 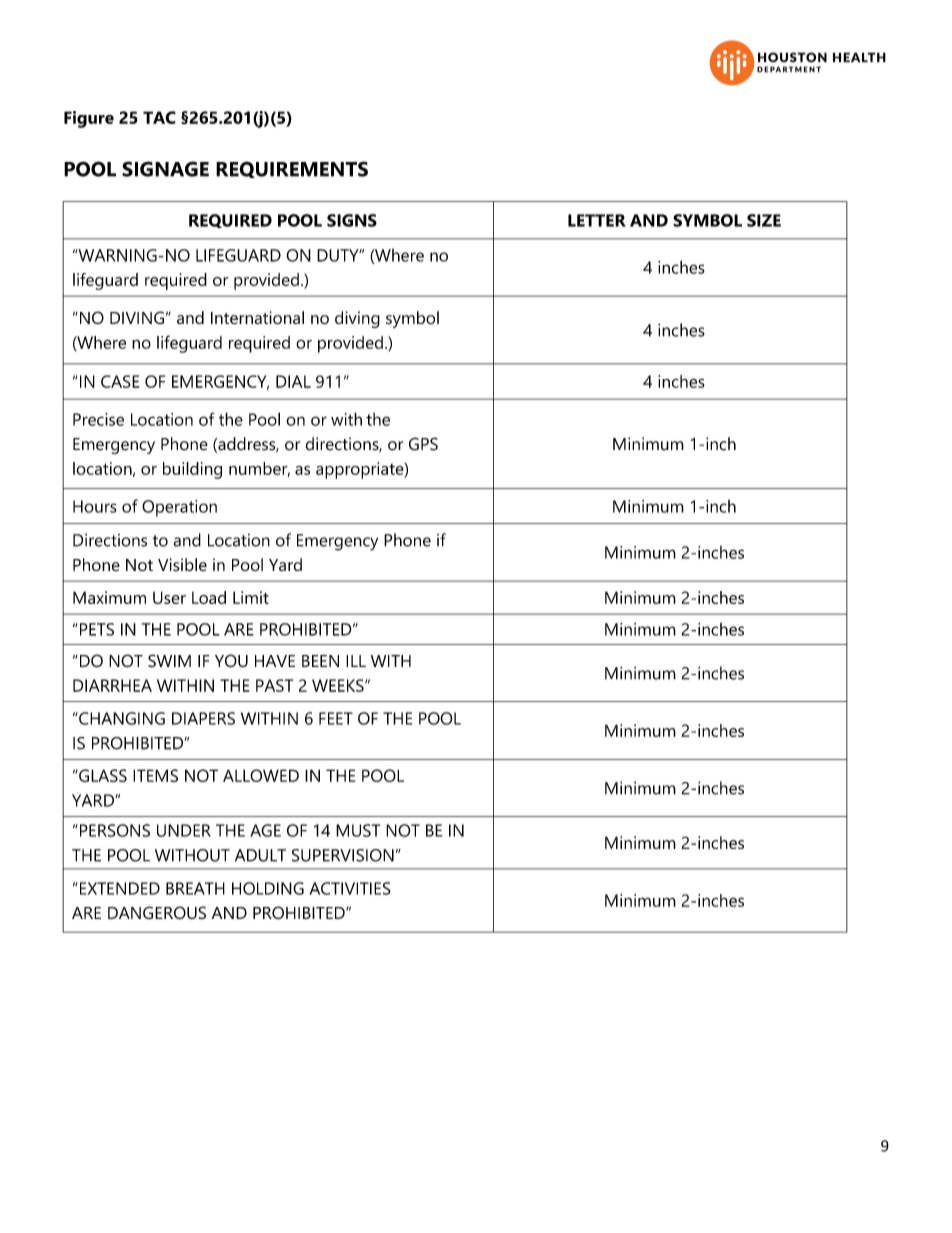 What do you see at coordinates (350, 888) in the image?
I see `ACTIVITIES` at bounding box center [350, 888].
